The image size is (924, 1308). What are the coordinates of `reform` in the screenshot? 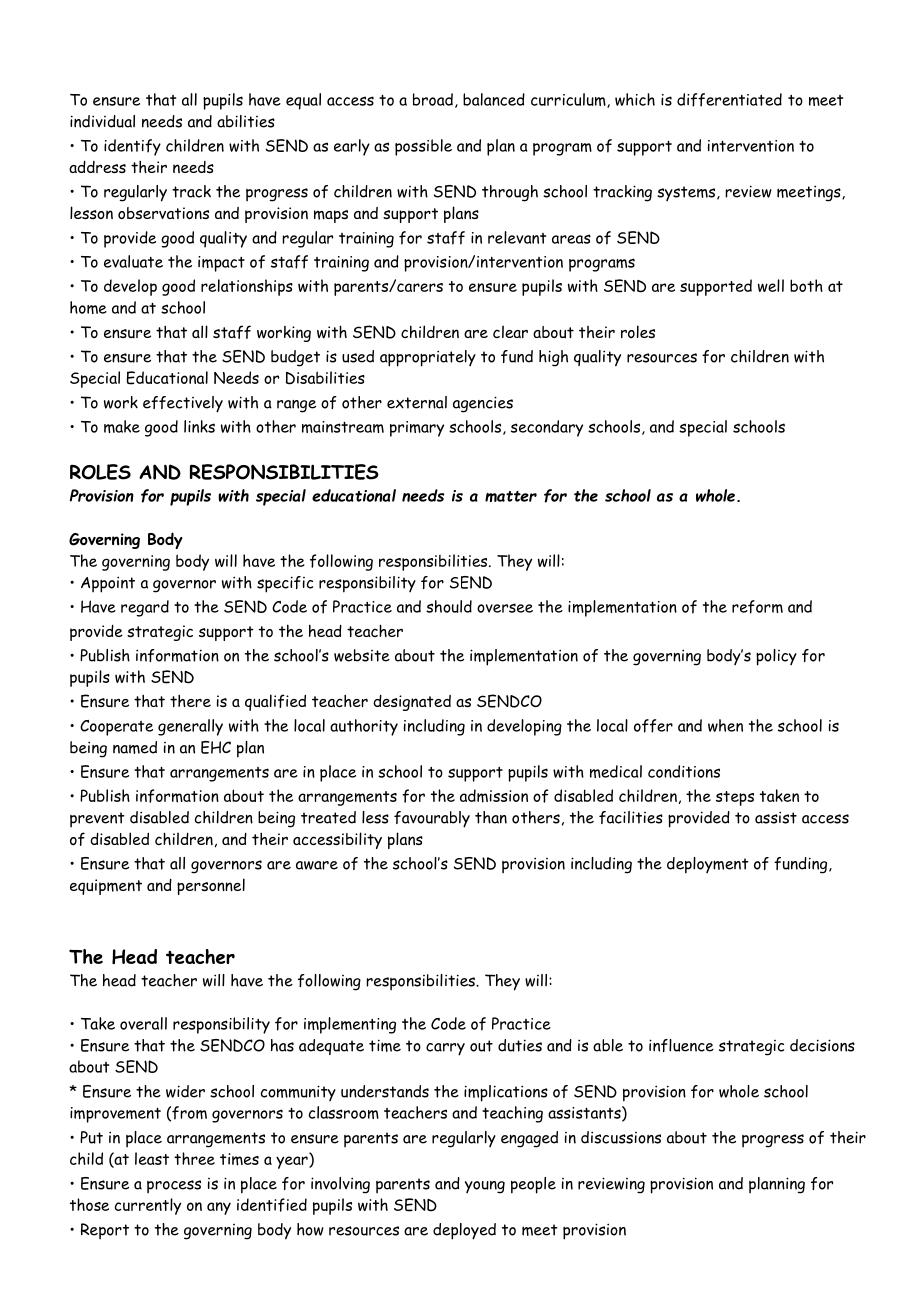 It's located at (757, 607).
